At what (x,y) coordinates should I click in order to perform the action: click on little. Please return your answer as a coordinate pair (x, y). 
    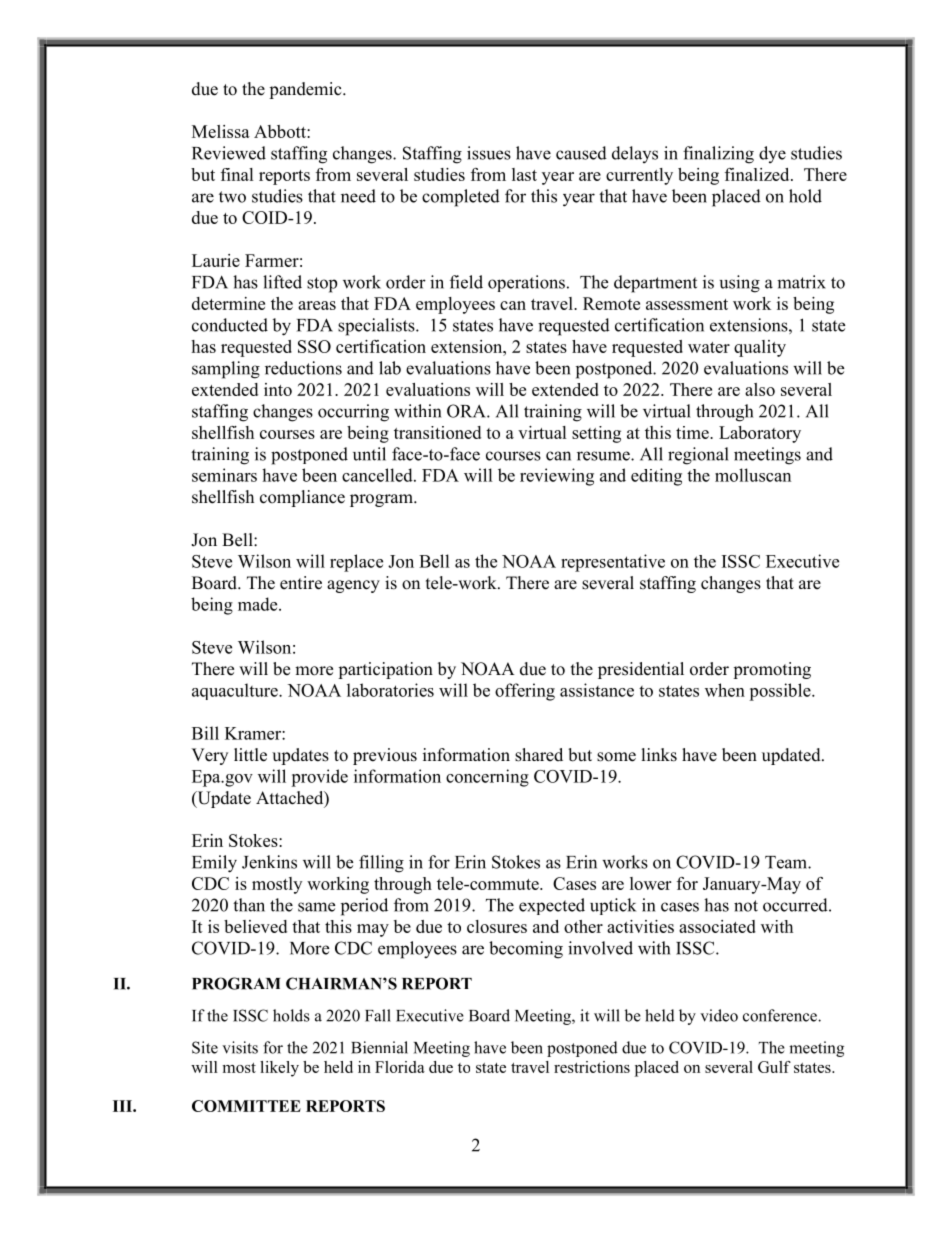
    Looking at the image, I should click on (250, 755).
